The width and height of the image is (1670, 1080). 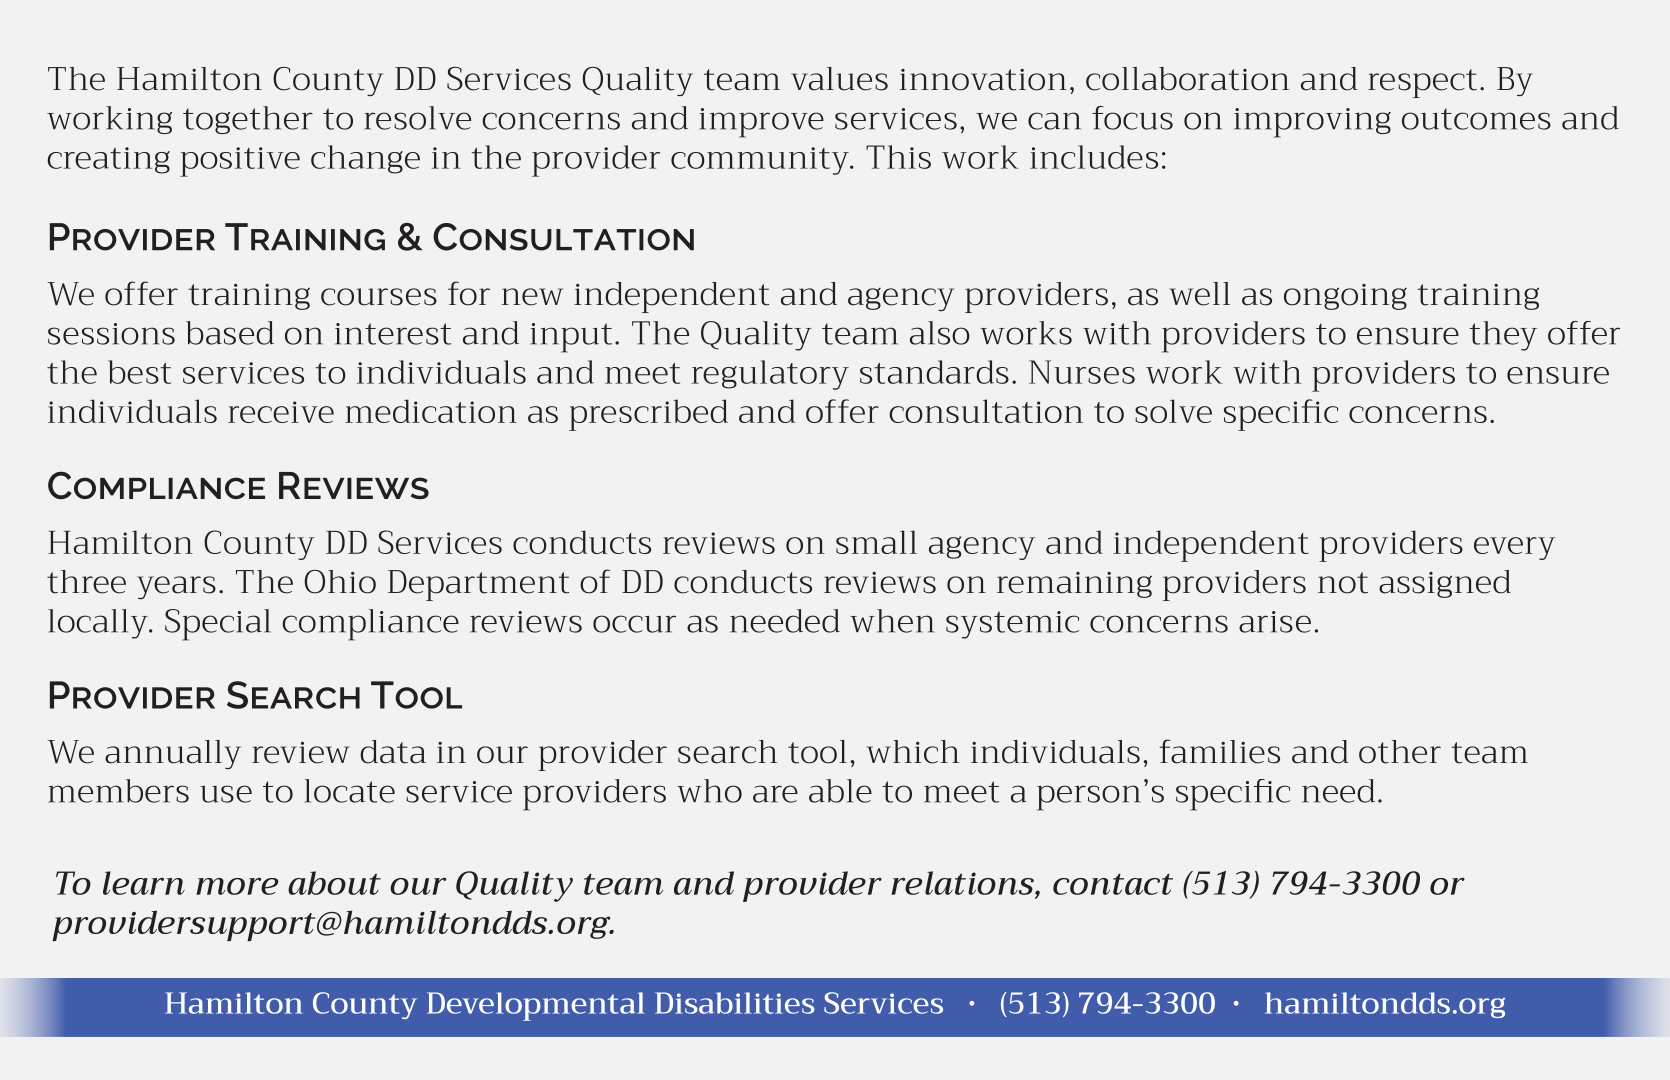 I want to click on improving, so click(x=1312, y=123).
